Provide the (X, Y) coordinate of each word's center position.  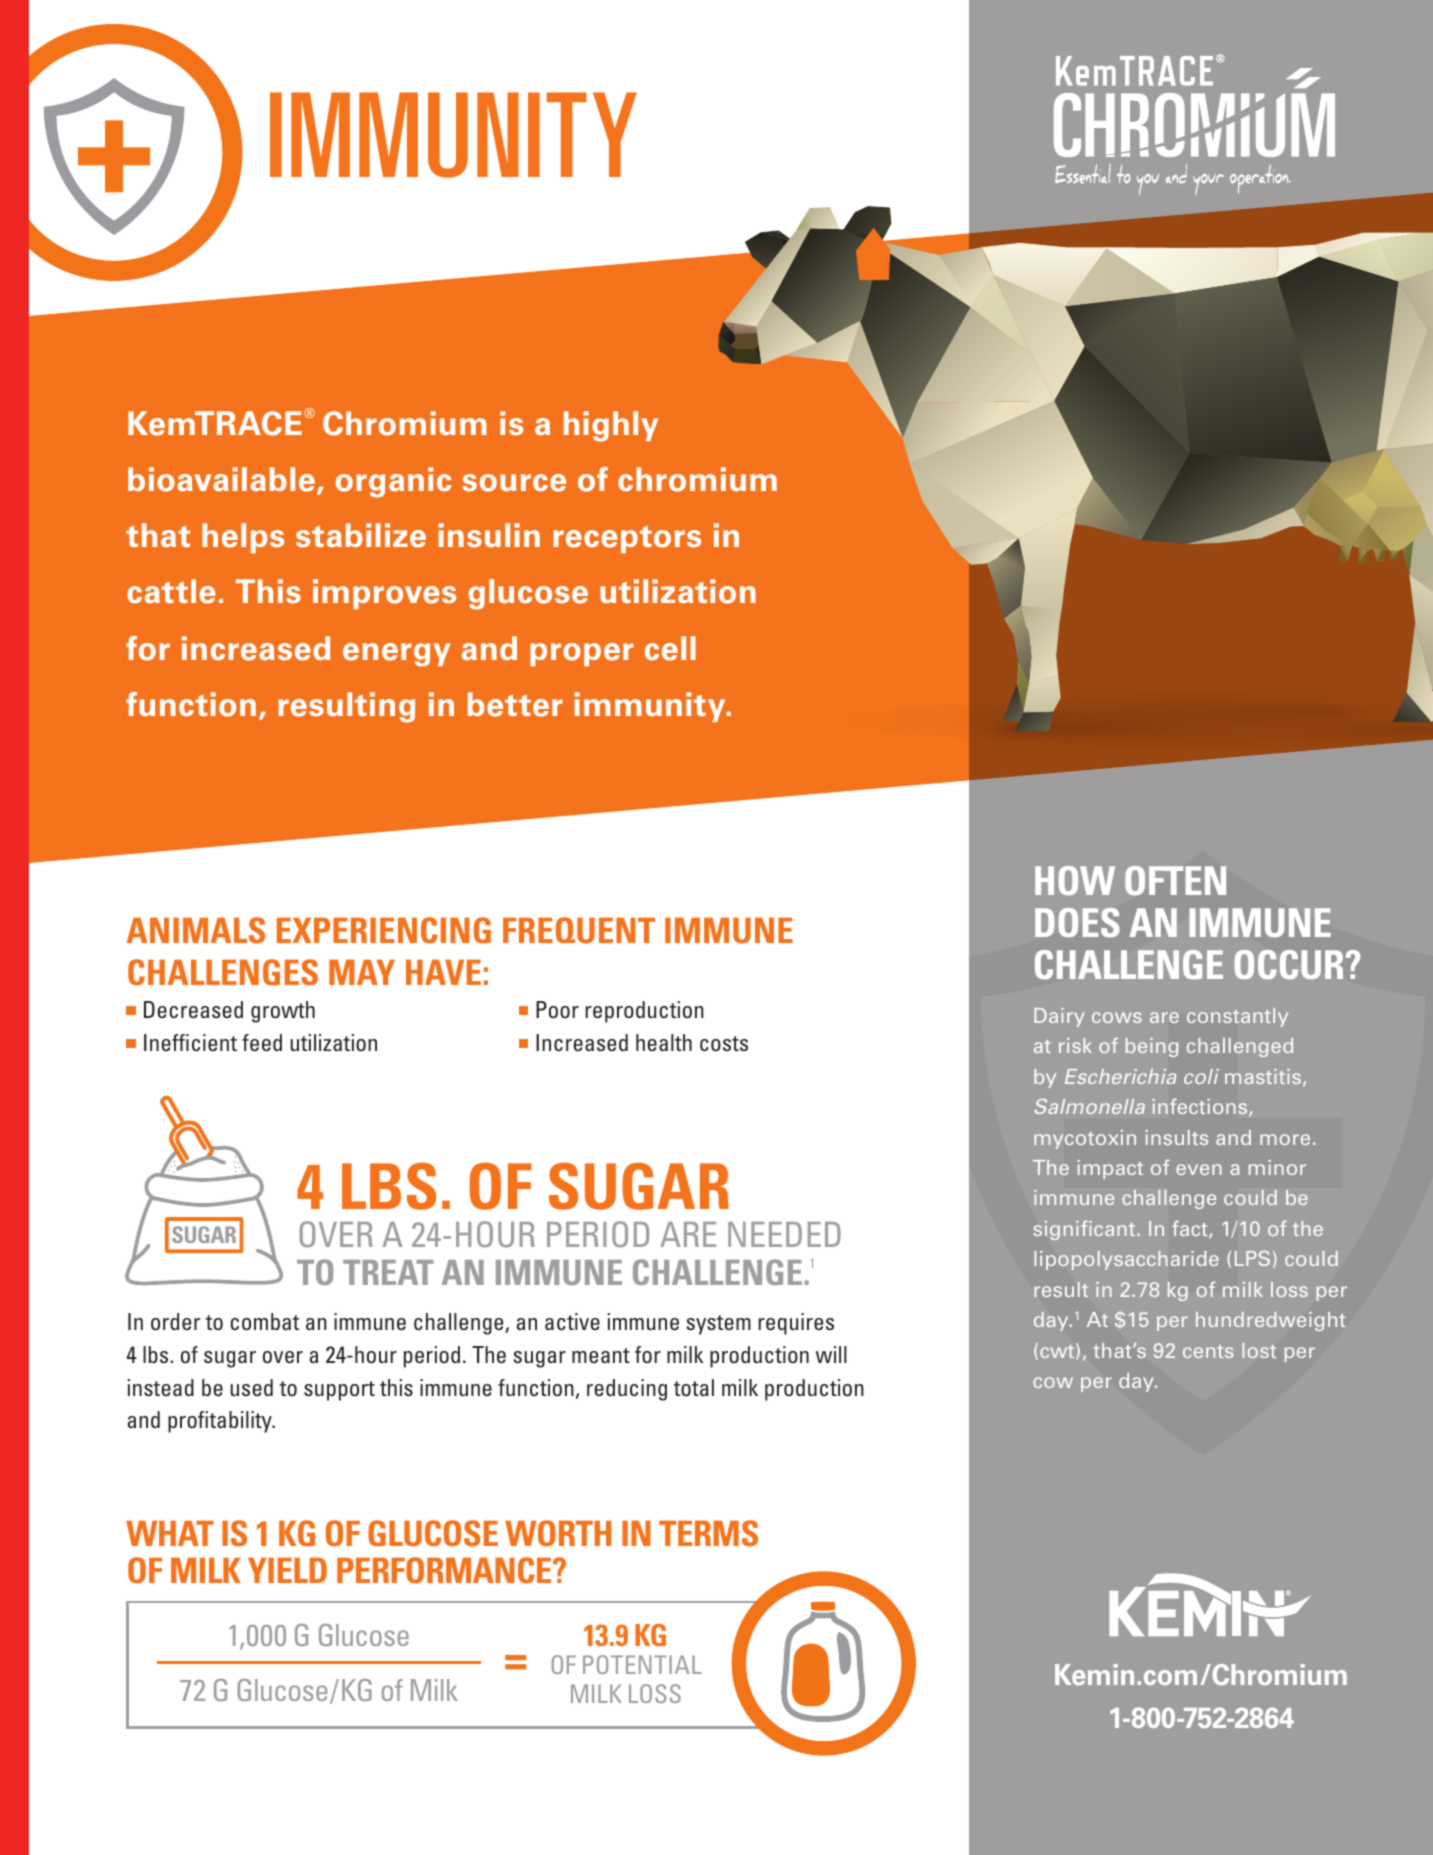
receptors (627, 539)
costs (724, 1043)
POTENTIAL (642, 1664)
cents (1208, 1351)
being (1151, 1047)
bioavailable (221, 479)
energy (396, 655)
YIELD (287, 1570)
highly (611, 426)
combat (264, 1321)
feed (262, 1042)
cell (670, 648)
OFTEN (1175, 881)
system (718, 1325)
